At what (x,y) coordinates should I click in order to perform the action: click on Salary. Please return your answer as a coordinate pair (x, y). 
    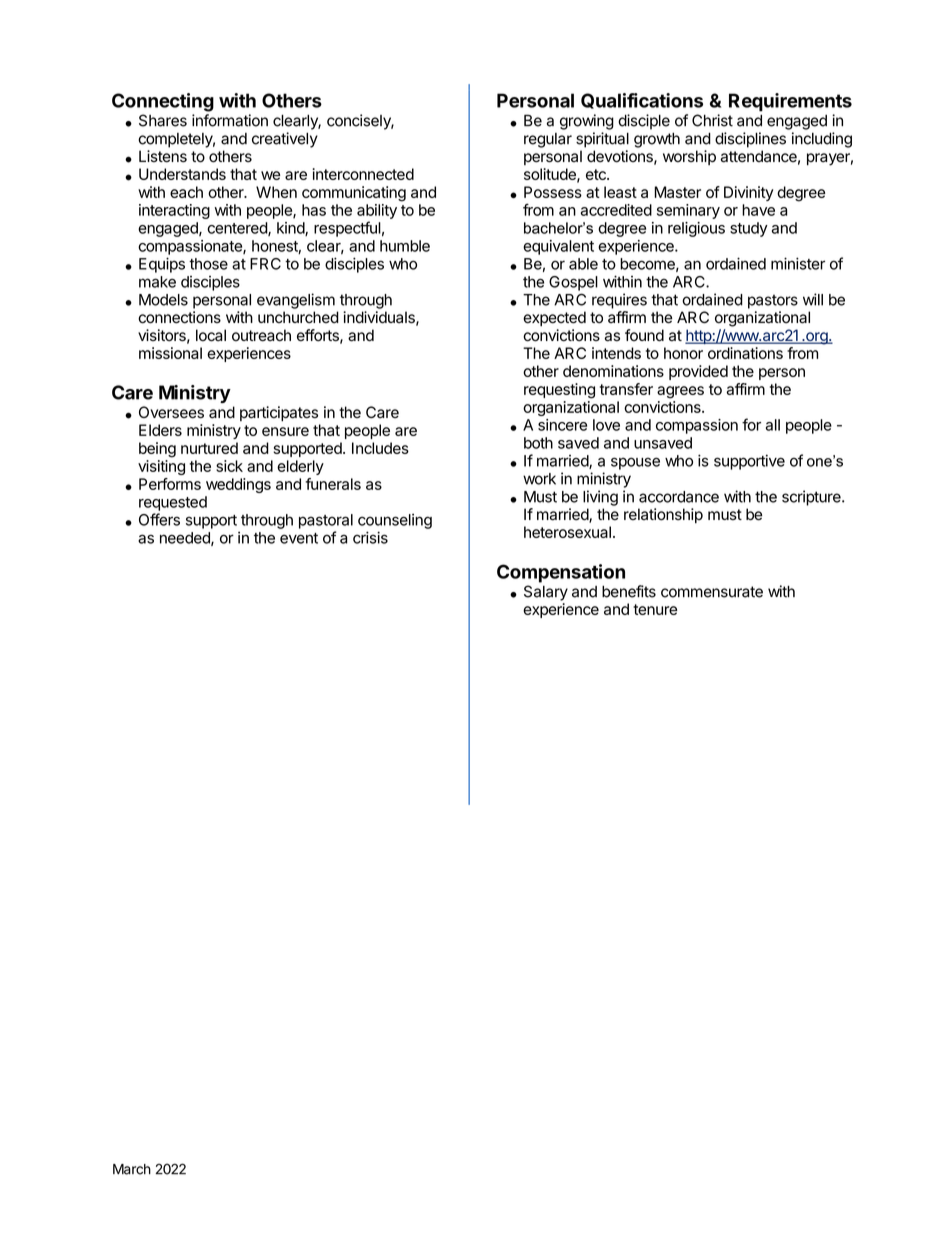
    Looking at the image, I should click on (546, 593).
